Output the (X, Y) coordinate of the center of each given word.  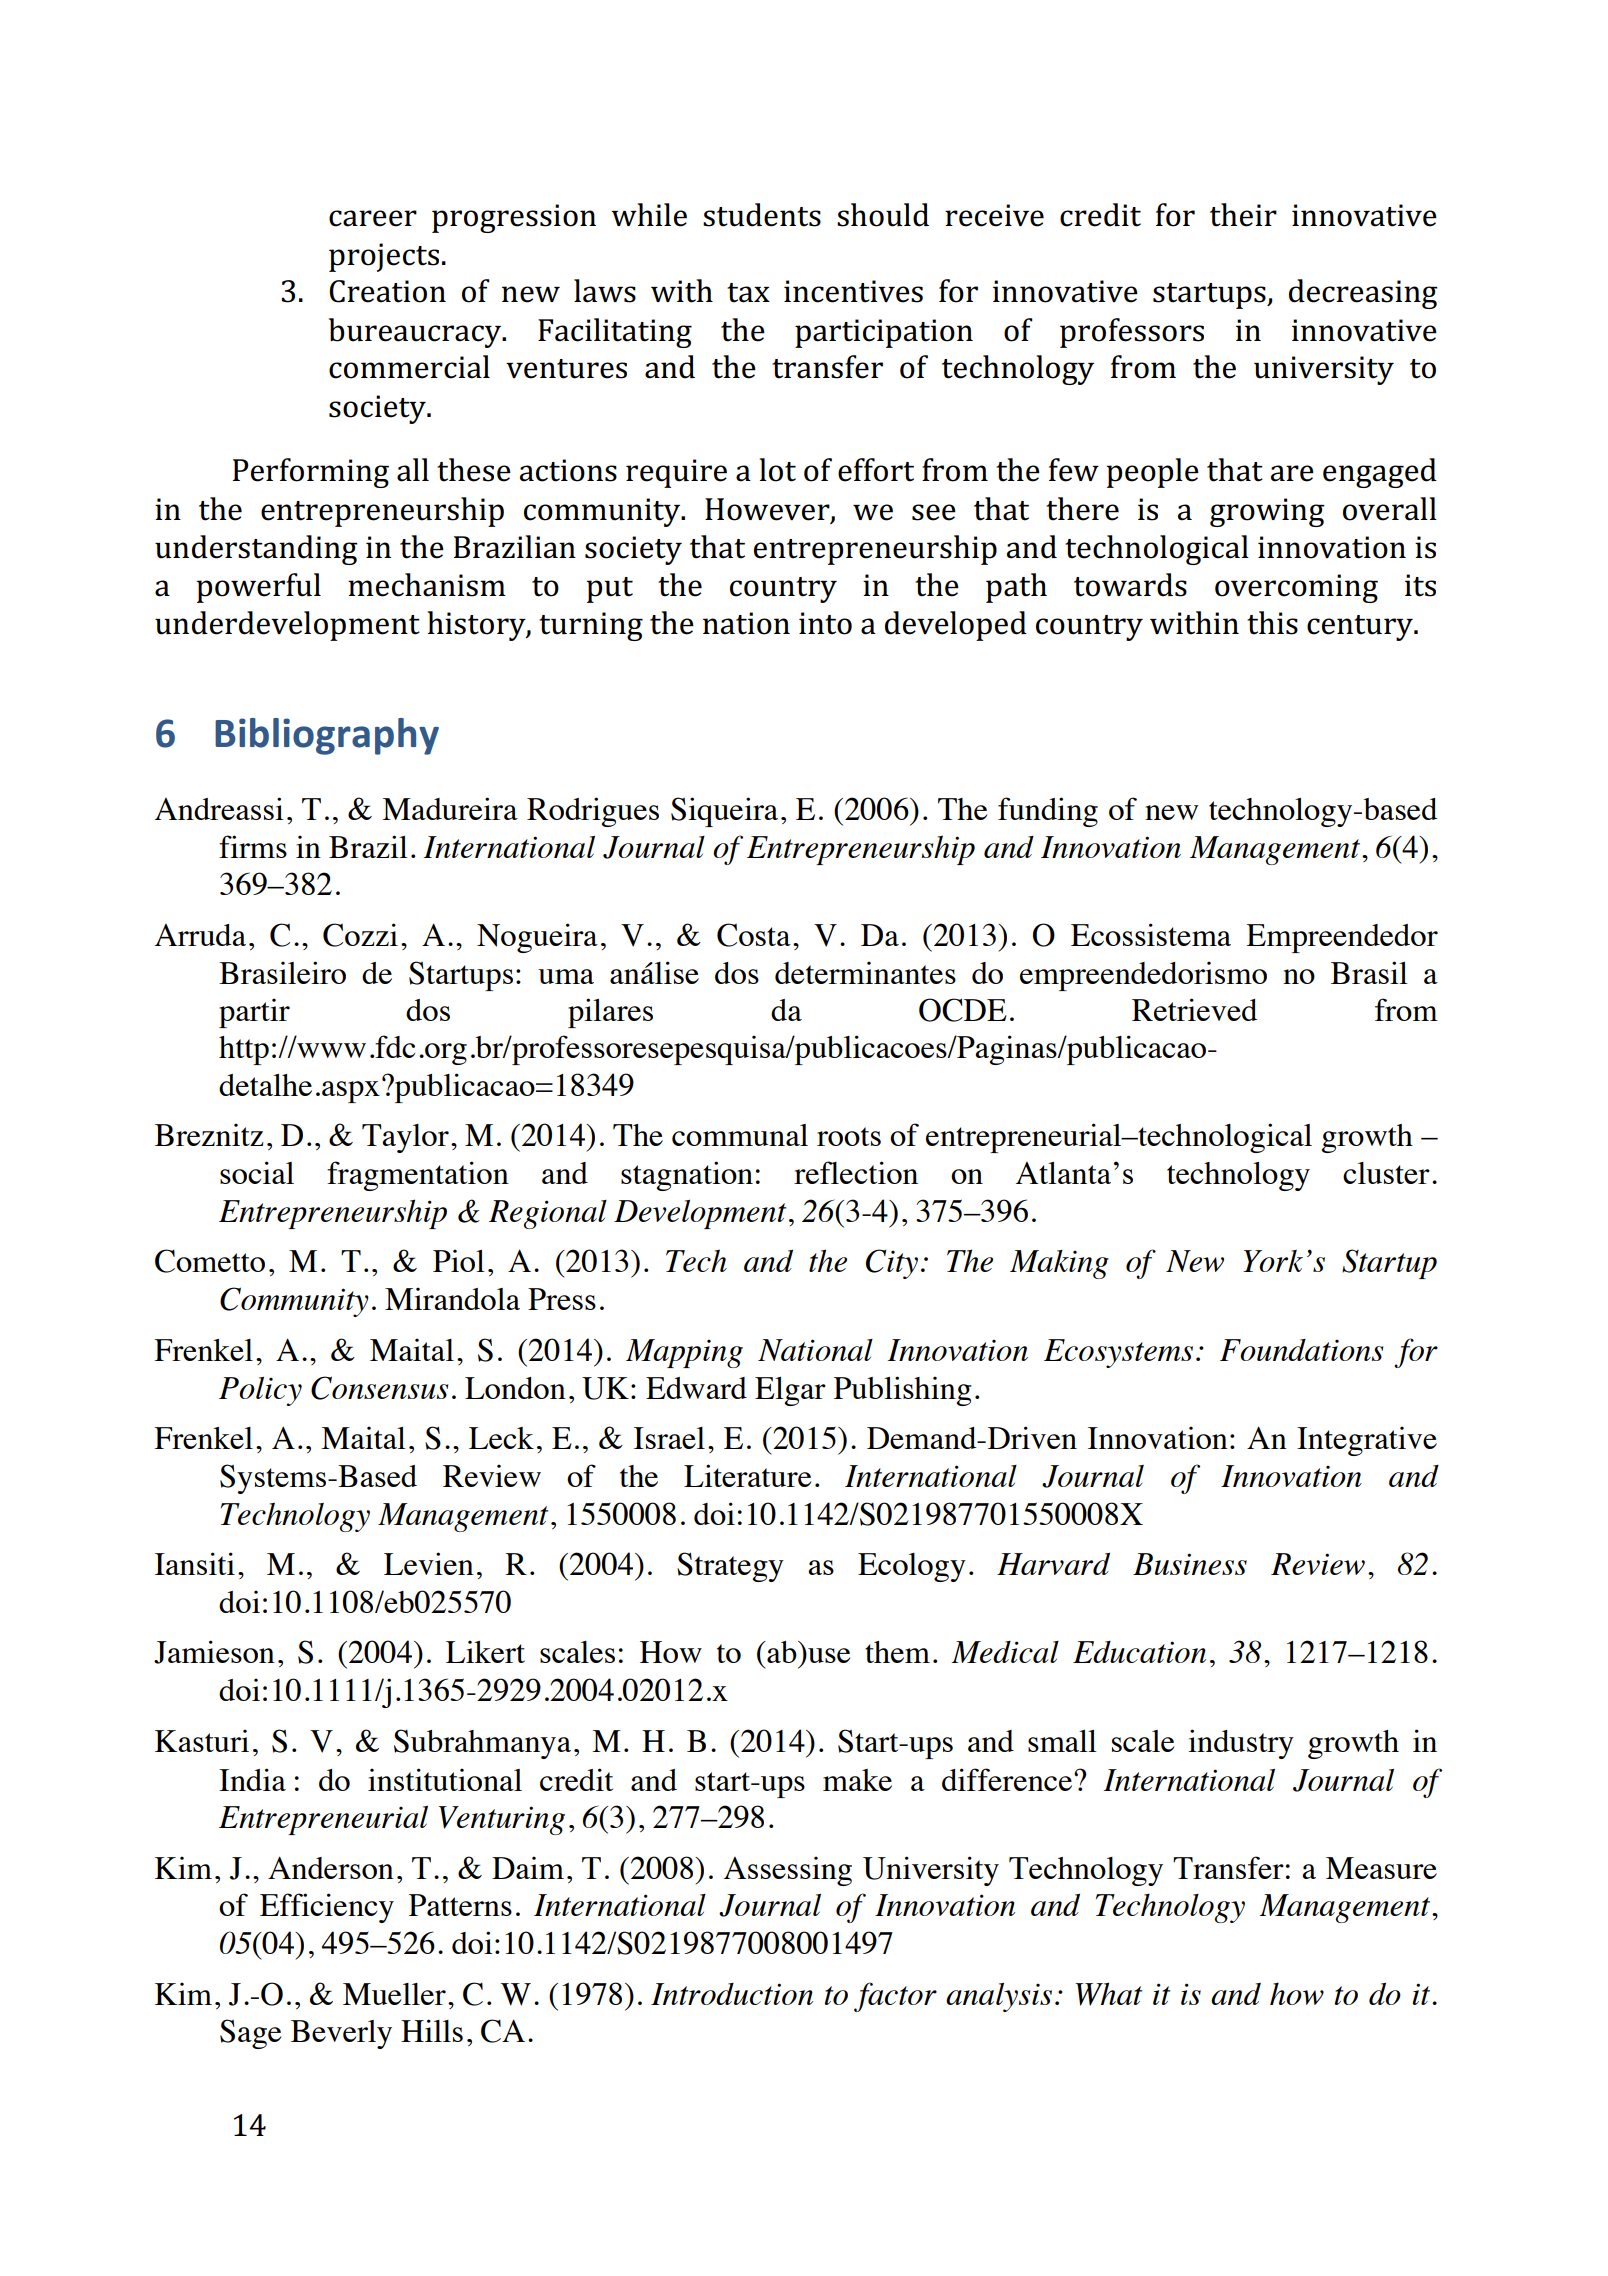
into (825, 623)
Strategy (730, 1567)
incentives (853, 291)
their (1243, 215)
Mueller (394, 1994)
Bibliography (327, 736)
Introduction (732, 1994)
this (1272, 623)
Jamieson (214, 1652)
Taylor (405, 1138)
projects (384, 257)
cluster (1386, 1173)
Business (1190, 1564)
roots (849, 1136)
